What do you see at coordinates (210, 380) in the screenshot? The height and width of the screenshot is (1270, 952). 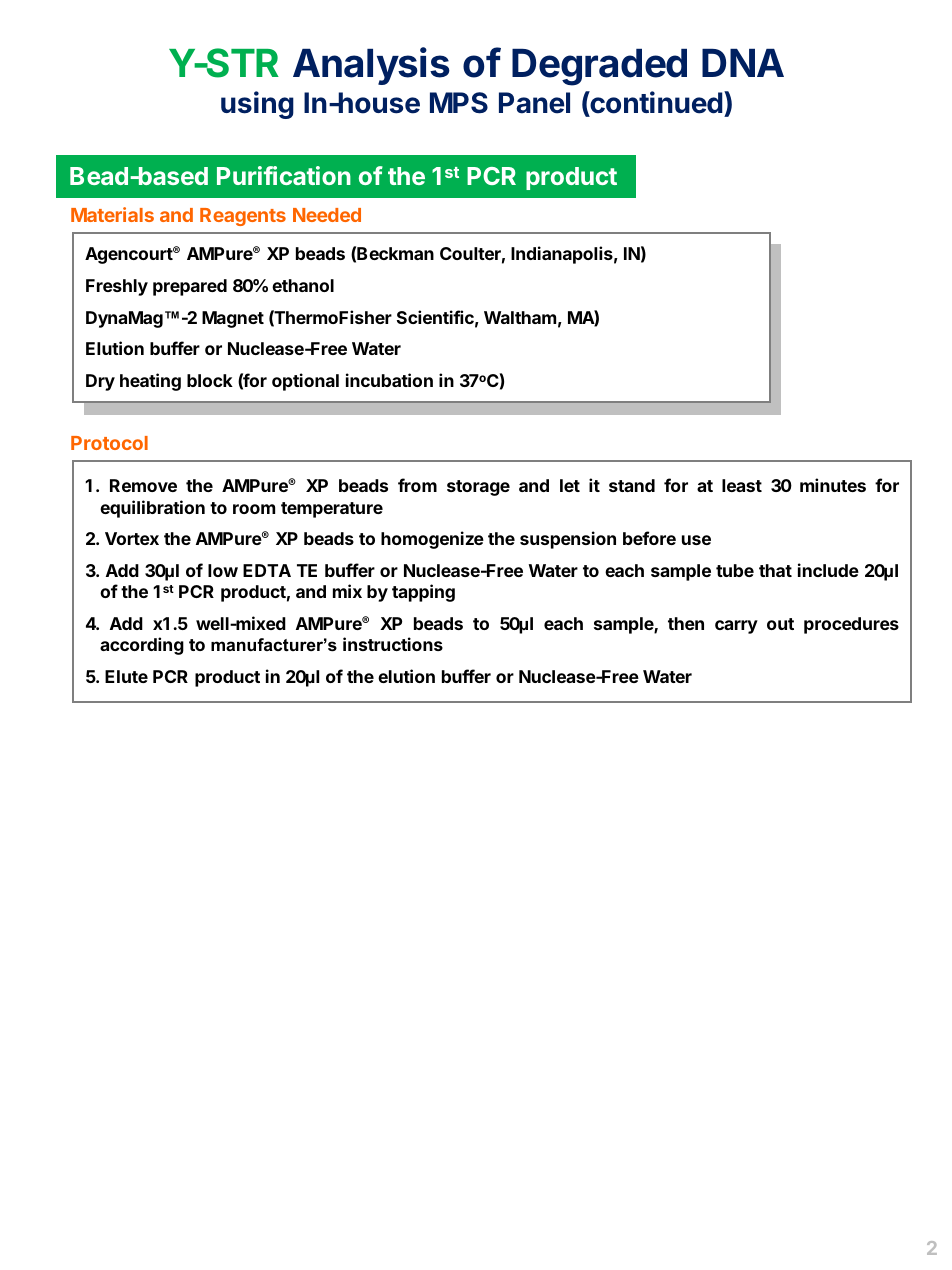 I see `block` at bounding box center [210, 380].
